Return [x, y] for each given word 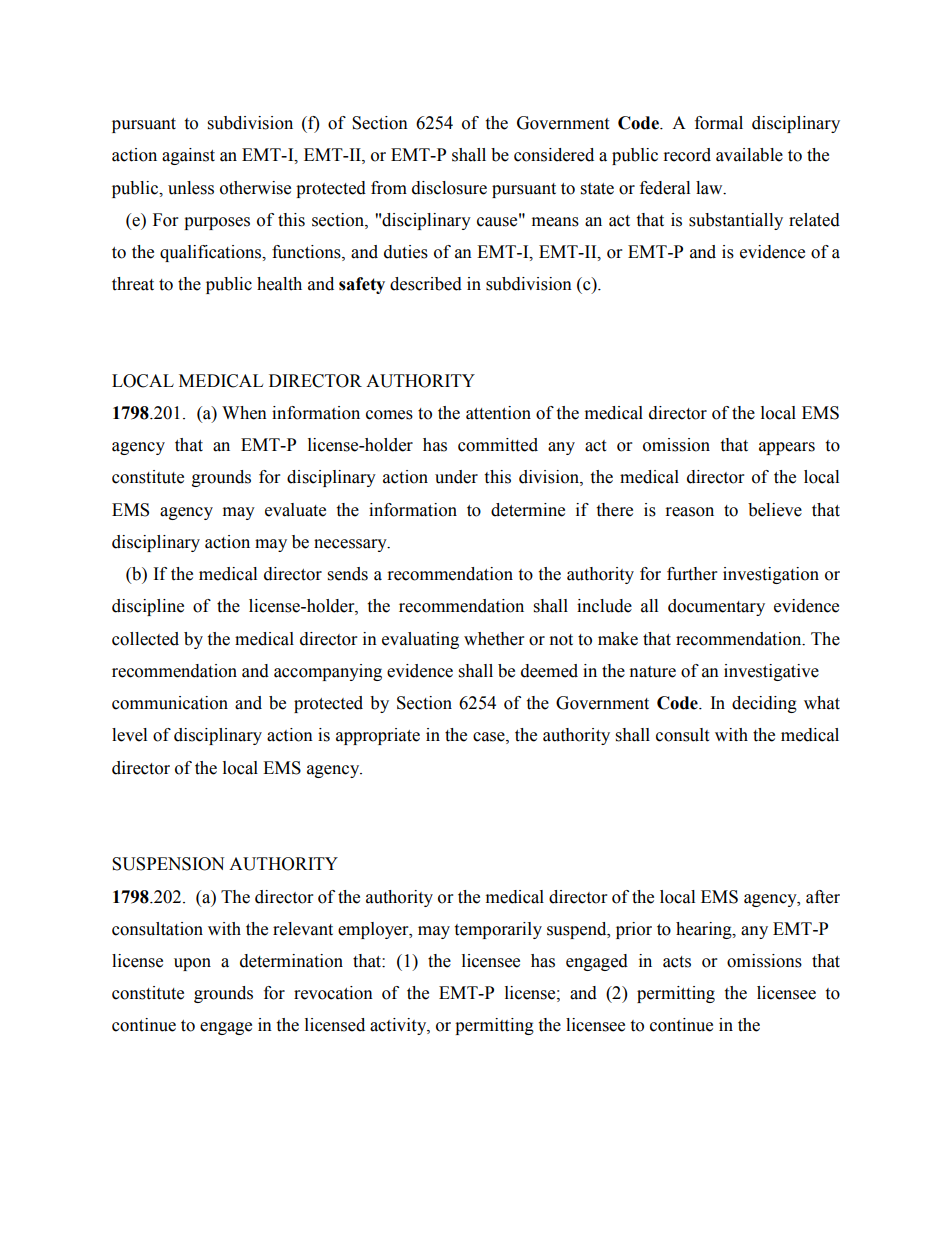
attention [498, 413]
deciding [764, 704]
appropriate [378, 736]
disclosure [449, 188]
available [749, 155]
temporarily [498, 930]
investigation [771, 575]
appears [787, 448]
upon [192, 964]
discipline [148, 607]
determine [528, 510]
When [244, 413]
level [129, 735]
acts [677, 962]
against [188, 156]
